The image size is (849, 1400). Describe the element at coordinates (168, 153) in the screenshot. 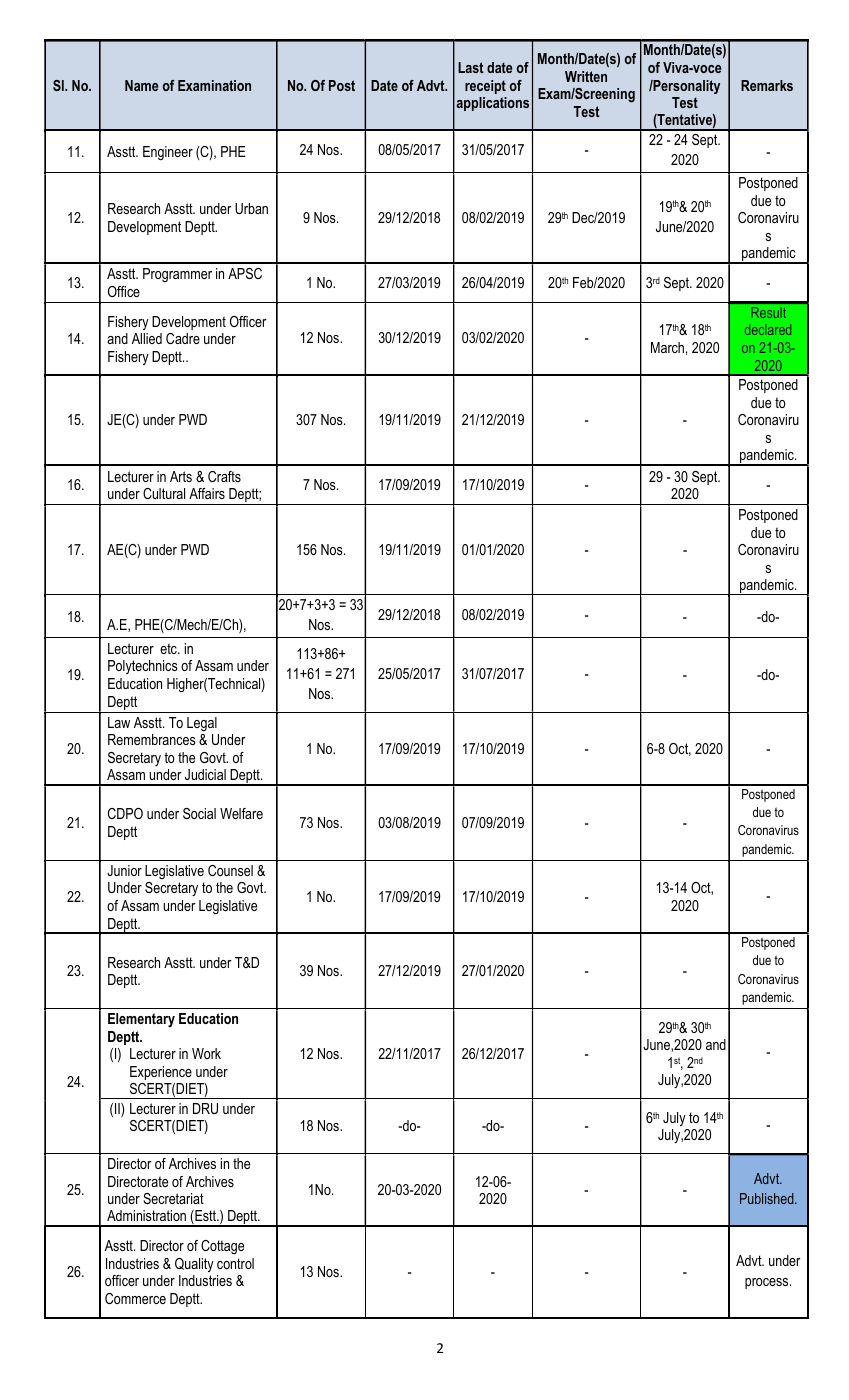

I see `Engineer` at that location.
